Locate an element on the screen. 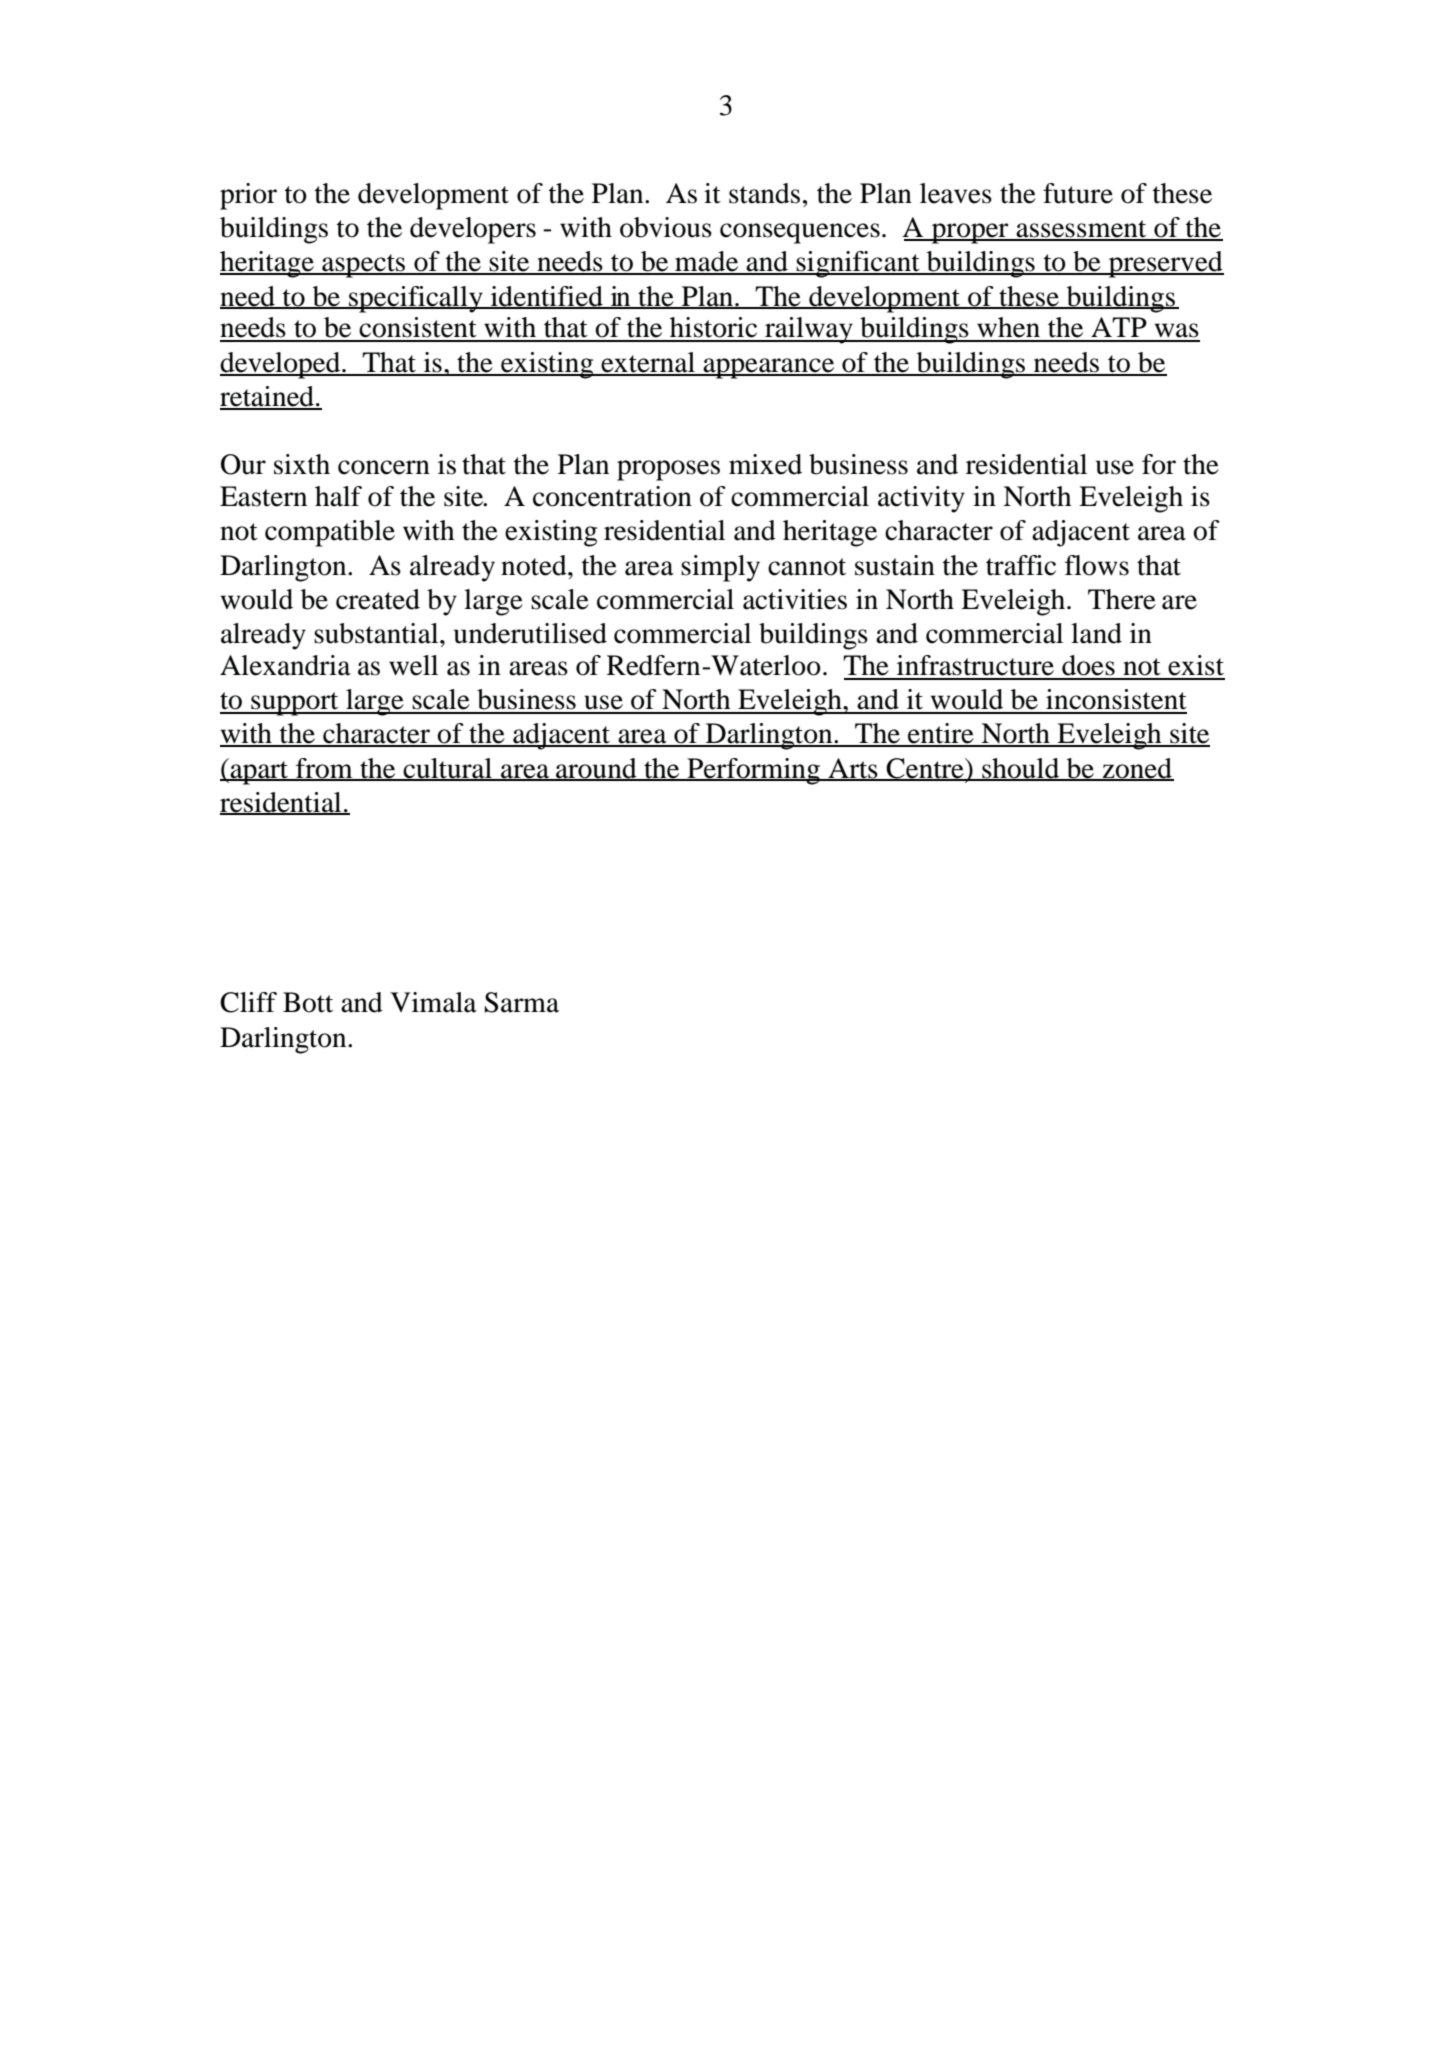 The height and width of the screenshot is (2059, 1455). from is located at coordinates (324, 769).
